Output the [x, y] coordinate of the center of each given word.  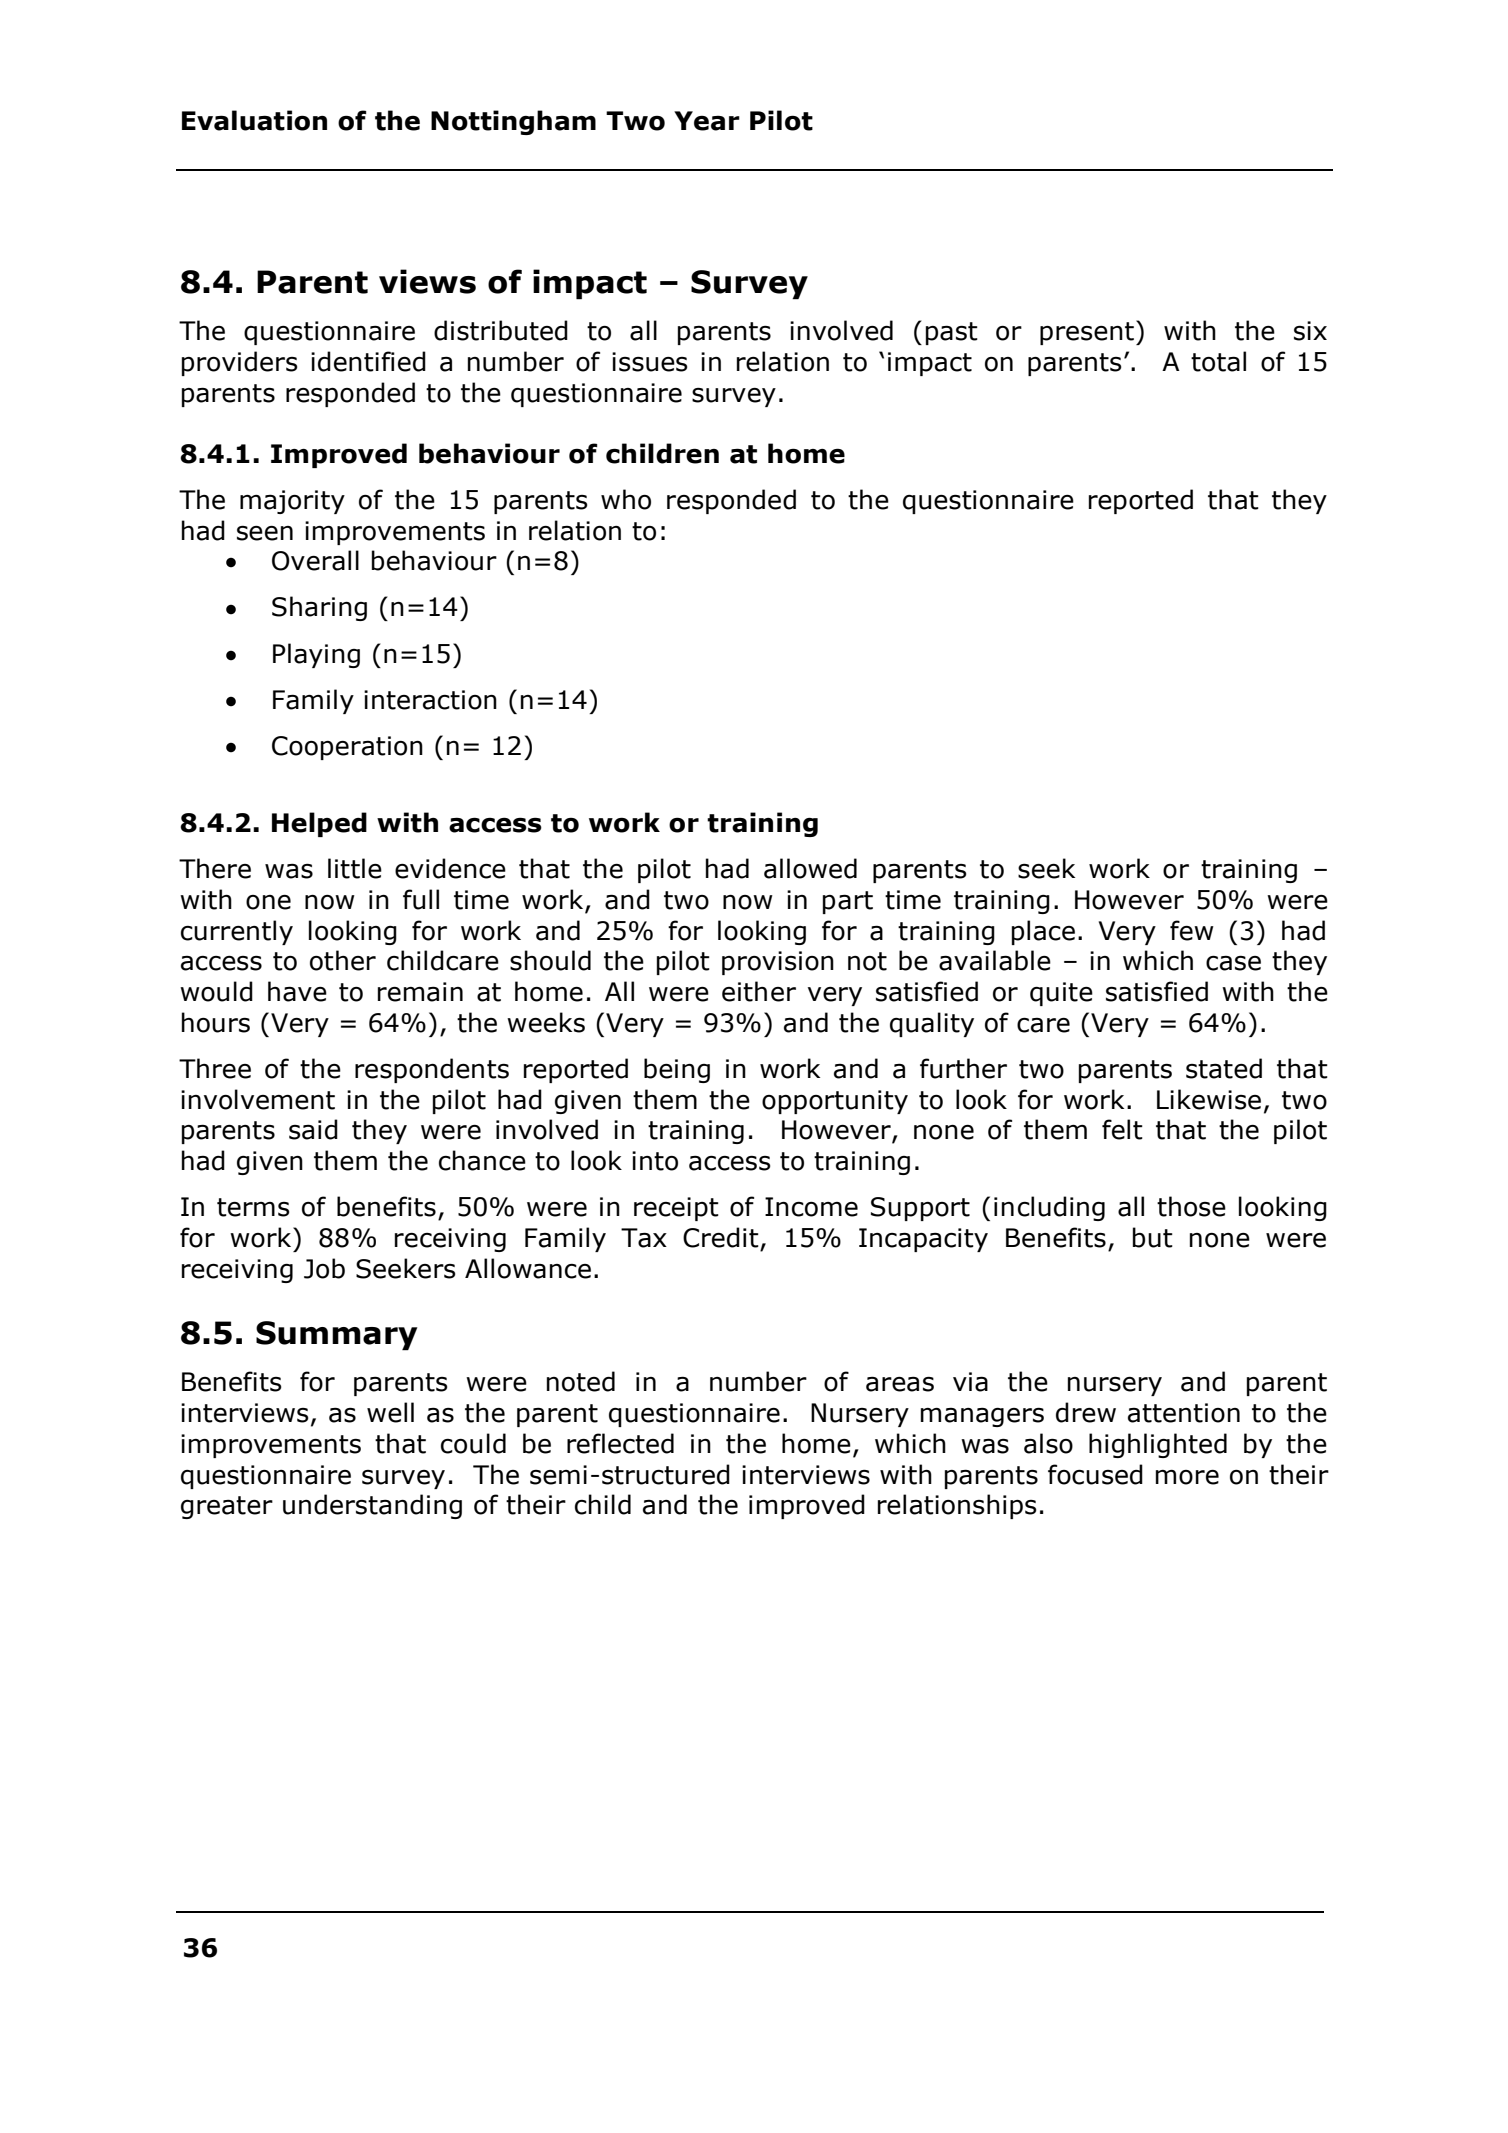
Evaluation [254, 120]
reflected [620, 1443]
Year [707, 121]
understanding [372, 1506]
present [1088, 332]
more [1187, 1477]
